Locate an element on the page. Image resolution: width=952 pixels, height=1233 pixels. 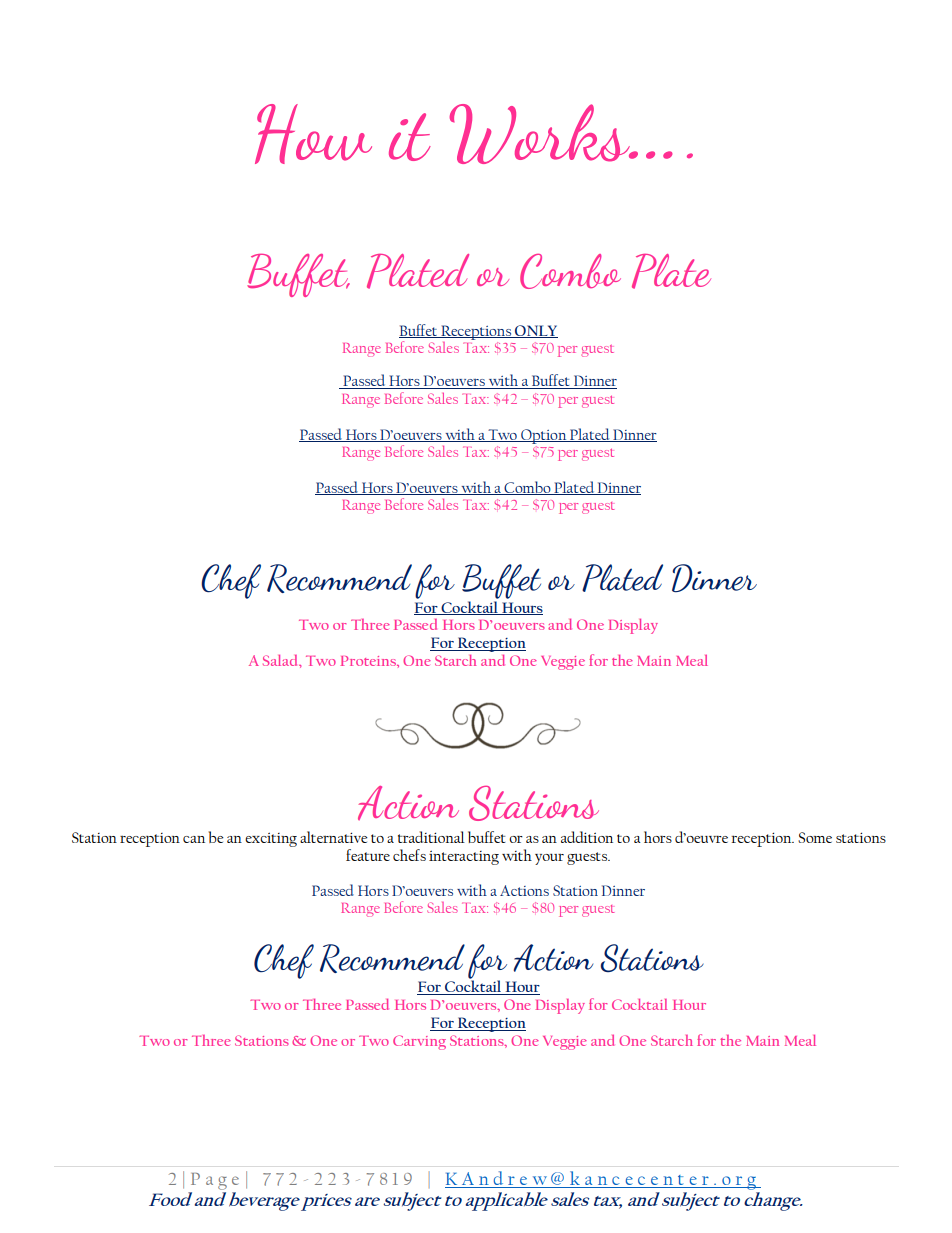
traditional is located at coordinates (431, 837).
